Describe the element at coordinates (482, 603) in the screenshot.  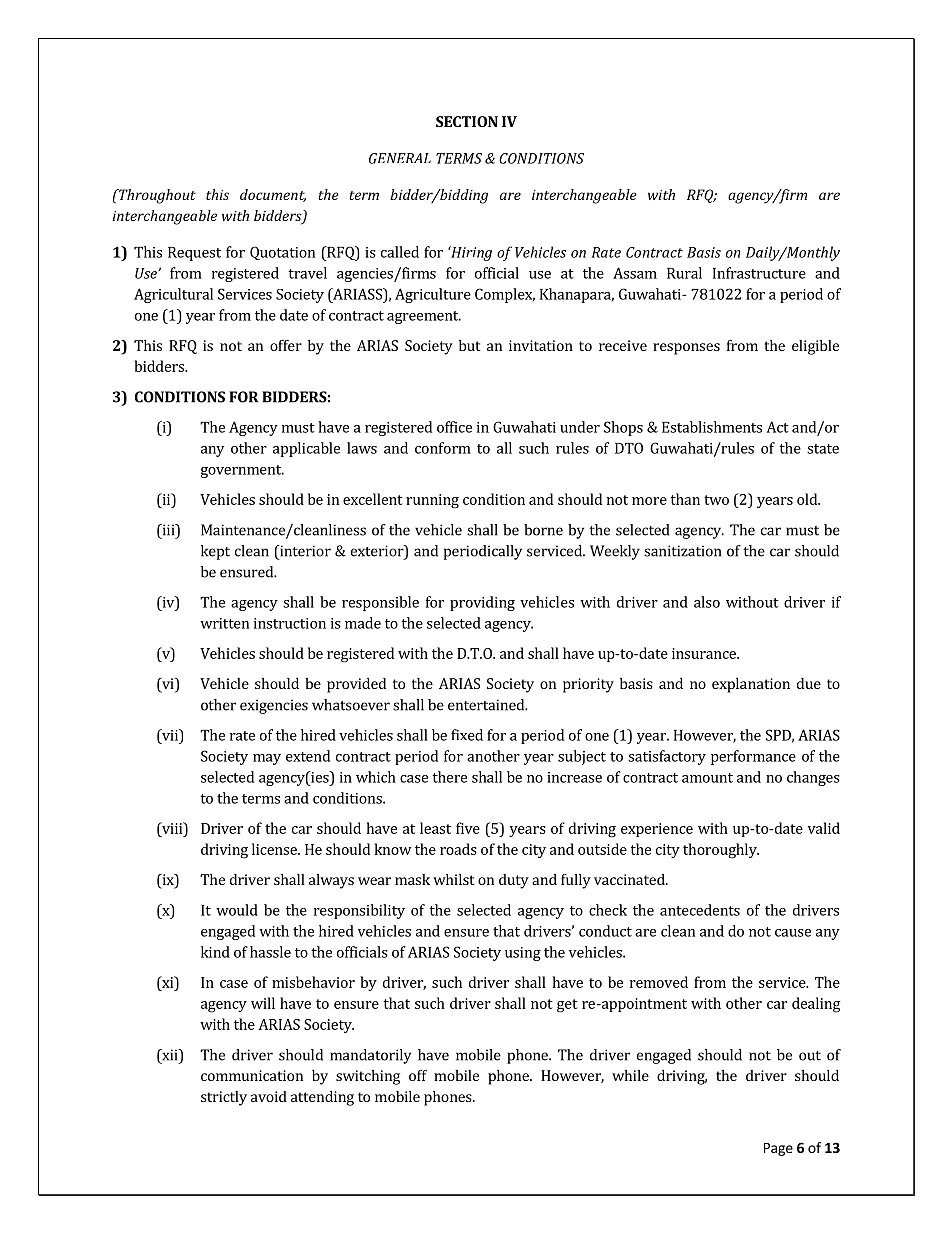
I see `providing` at that location.
